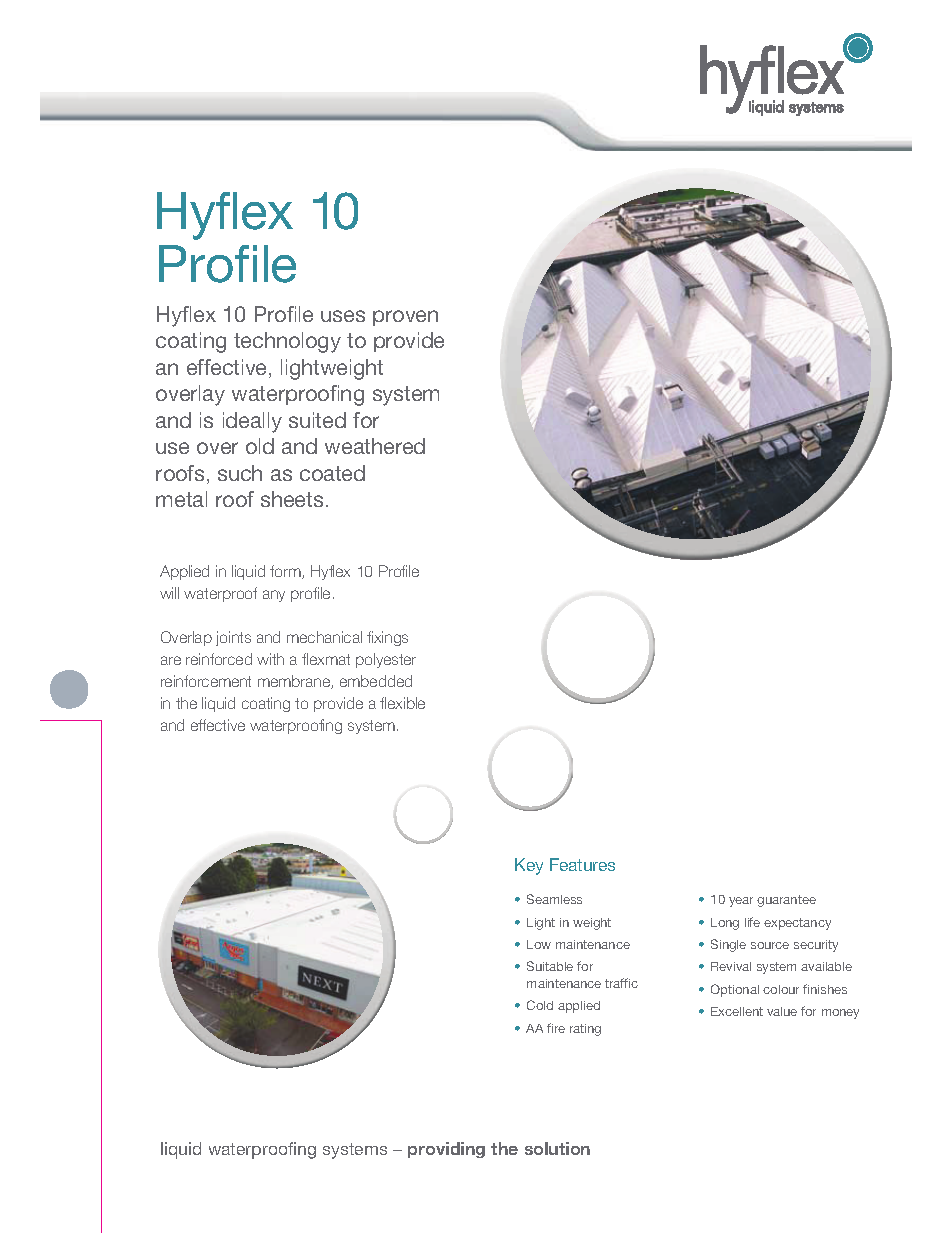 The height and width of the screenshot is (1233, 952). I want to click on technology, so click(287, 342).
